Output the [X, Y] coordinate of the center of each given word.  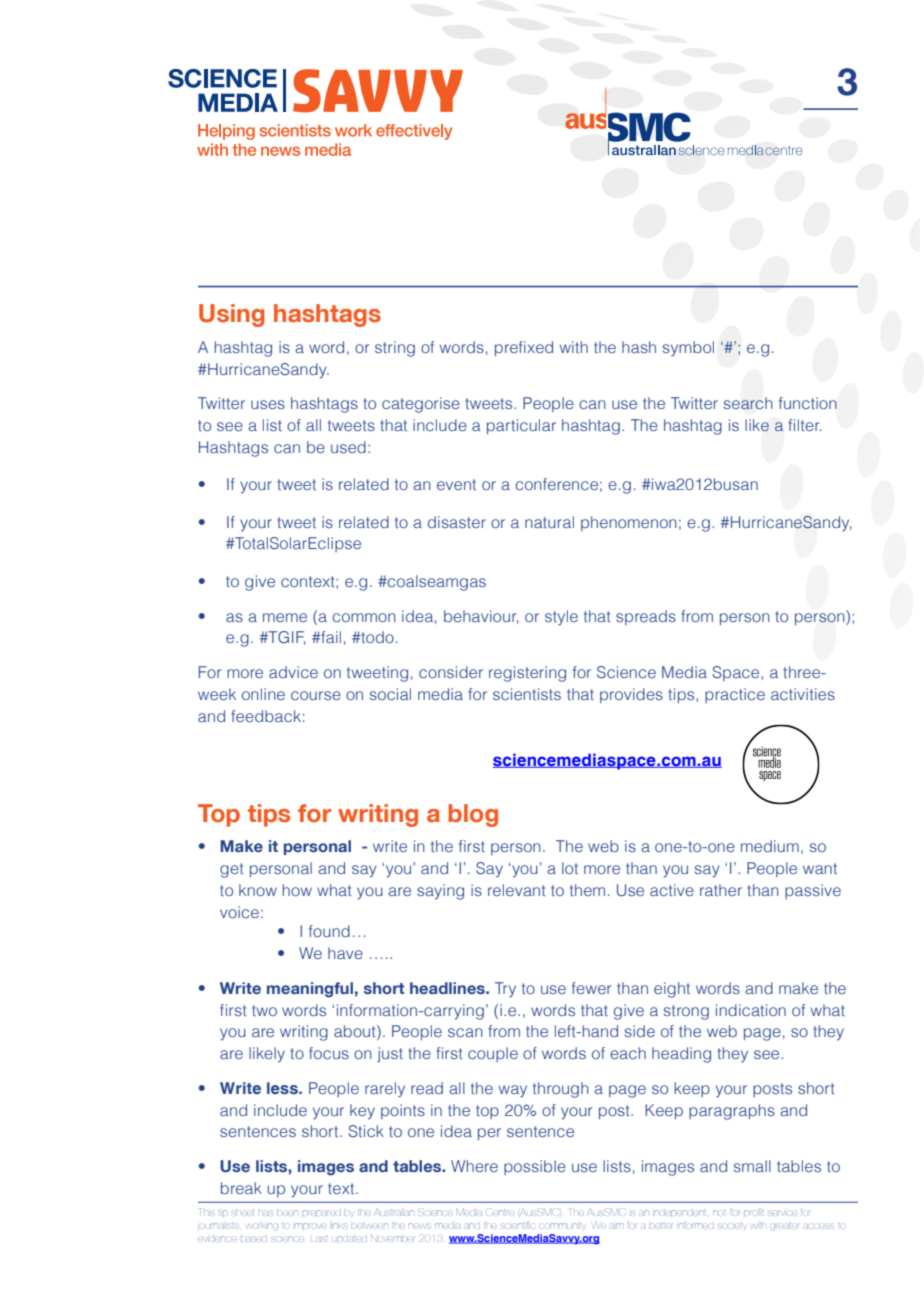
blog [473, 815]
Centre [501, 1212]
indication [751, 1010]
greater [785, 1227]
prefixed [524, 348]
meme [285, 617]
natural [549, 522]
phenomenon [629, 523]
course [316, 695]
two [264, 1010]
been [287, 1213]
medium [770, 846]
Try [505, 990]
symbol [688, 349]
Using [232, 315]
